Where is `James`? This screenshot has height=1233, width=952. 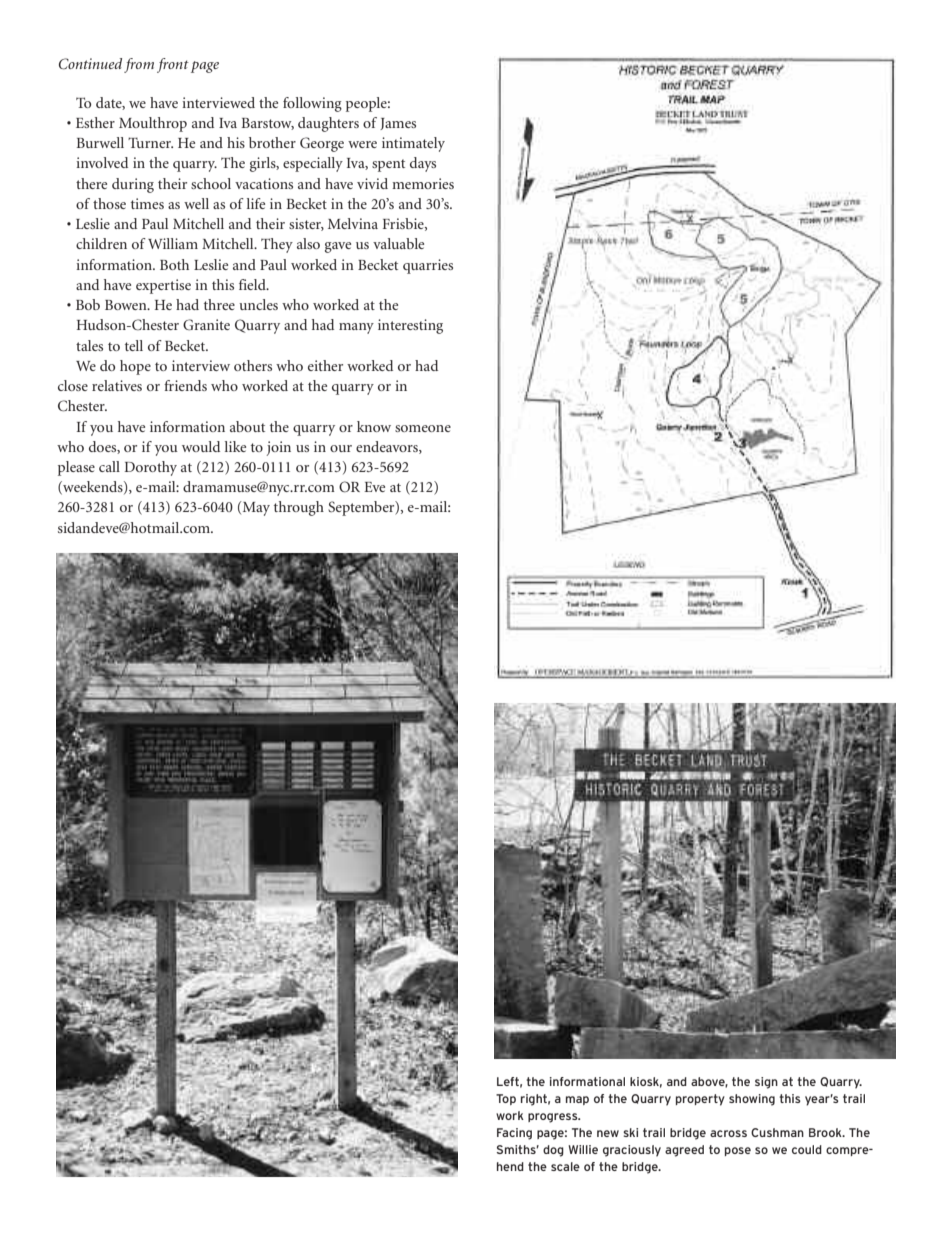
James is located at coordinates (398, 124).
